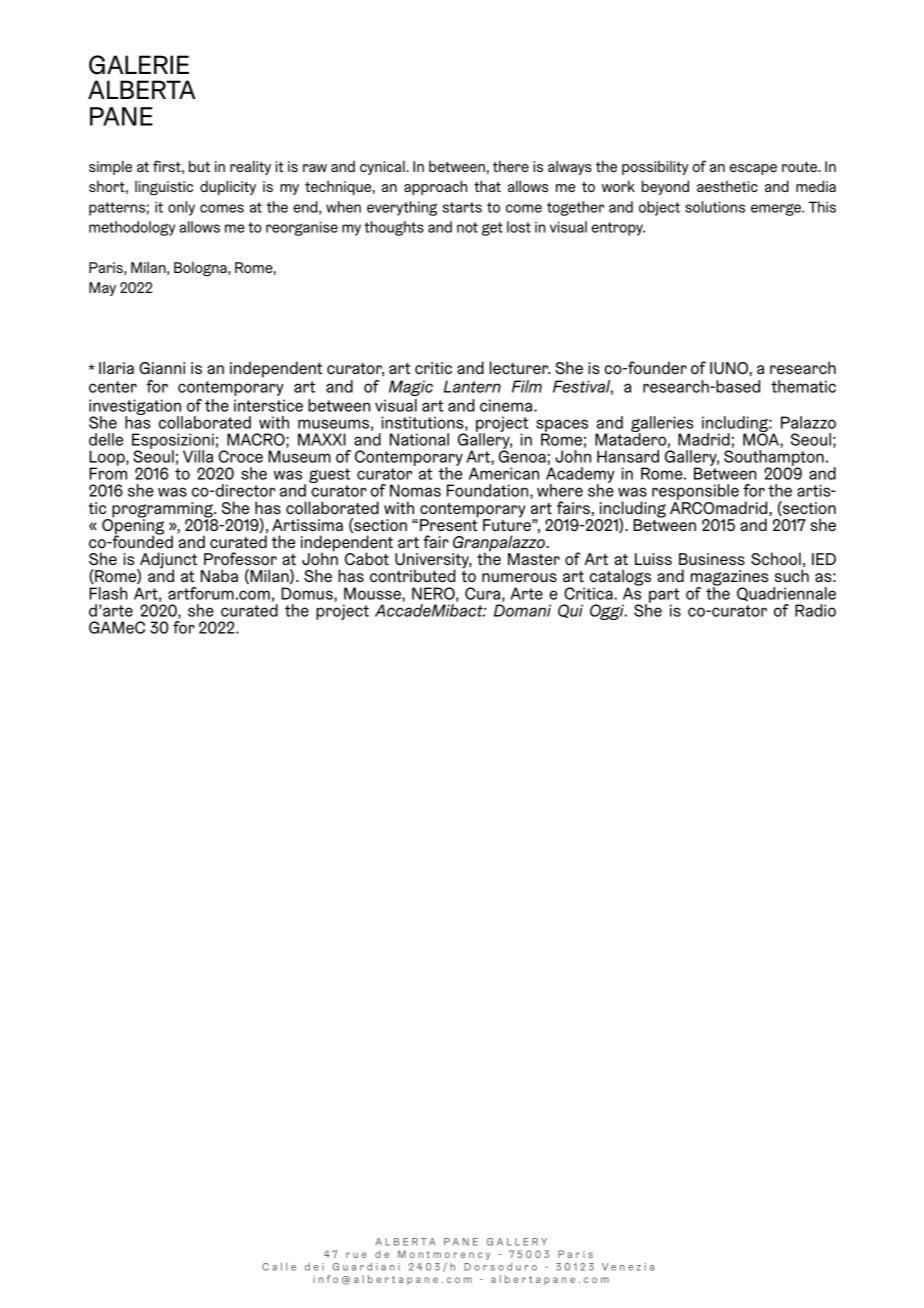  What do you see at coordinates (444, 1256) in the screenshot?
I see `Montmorency` at bounding box center [444, 1256].
